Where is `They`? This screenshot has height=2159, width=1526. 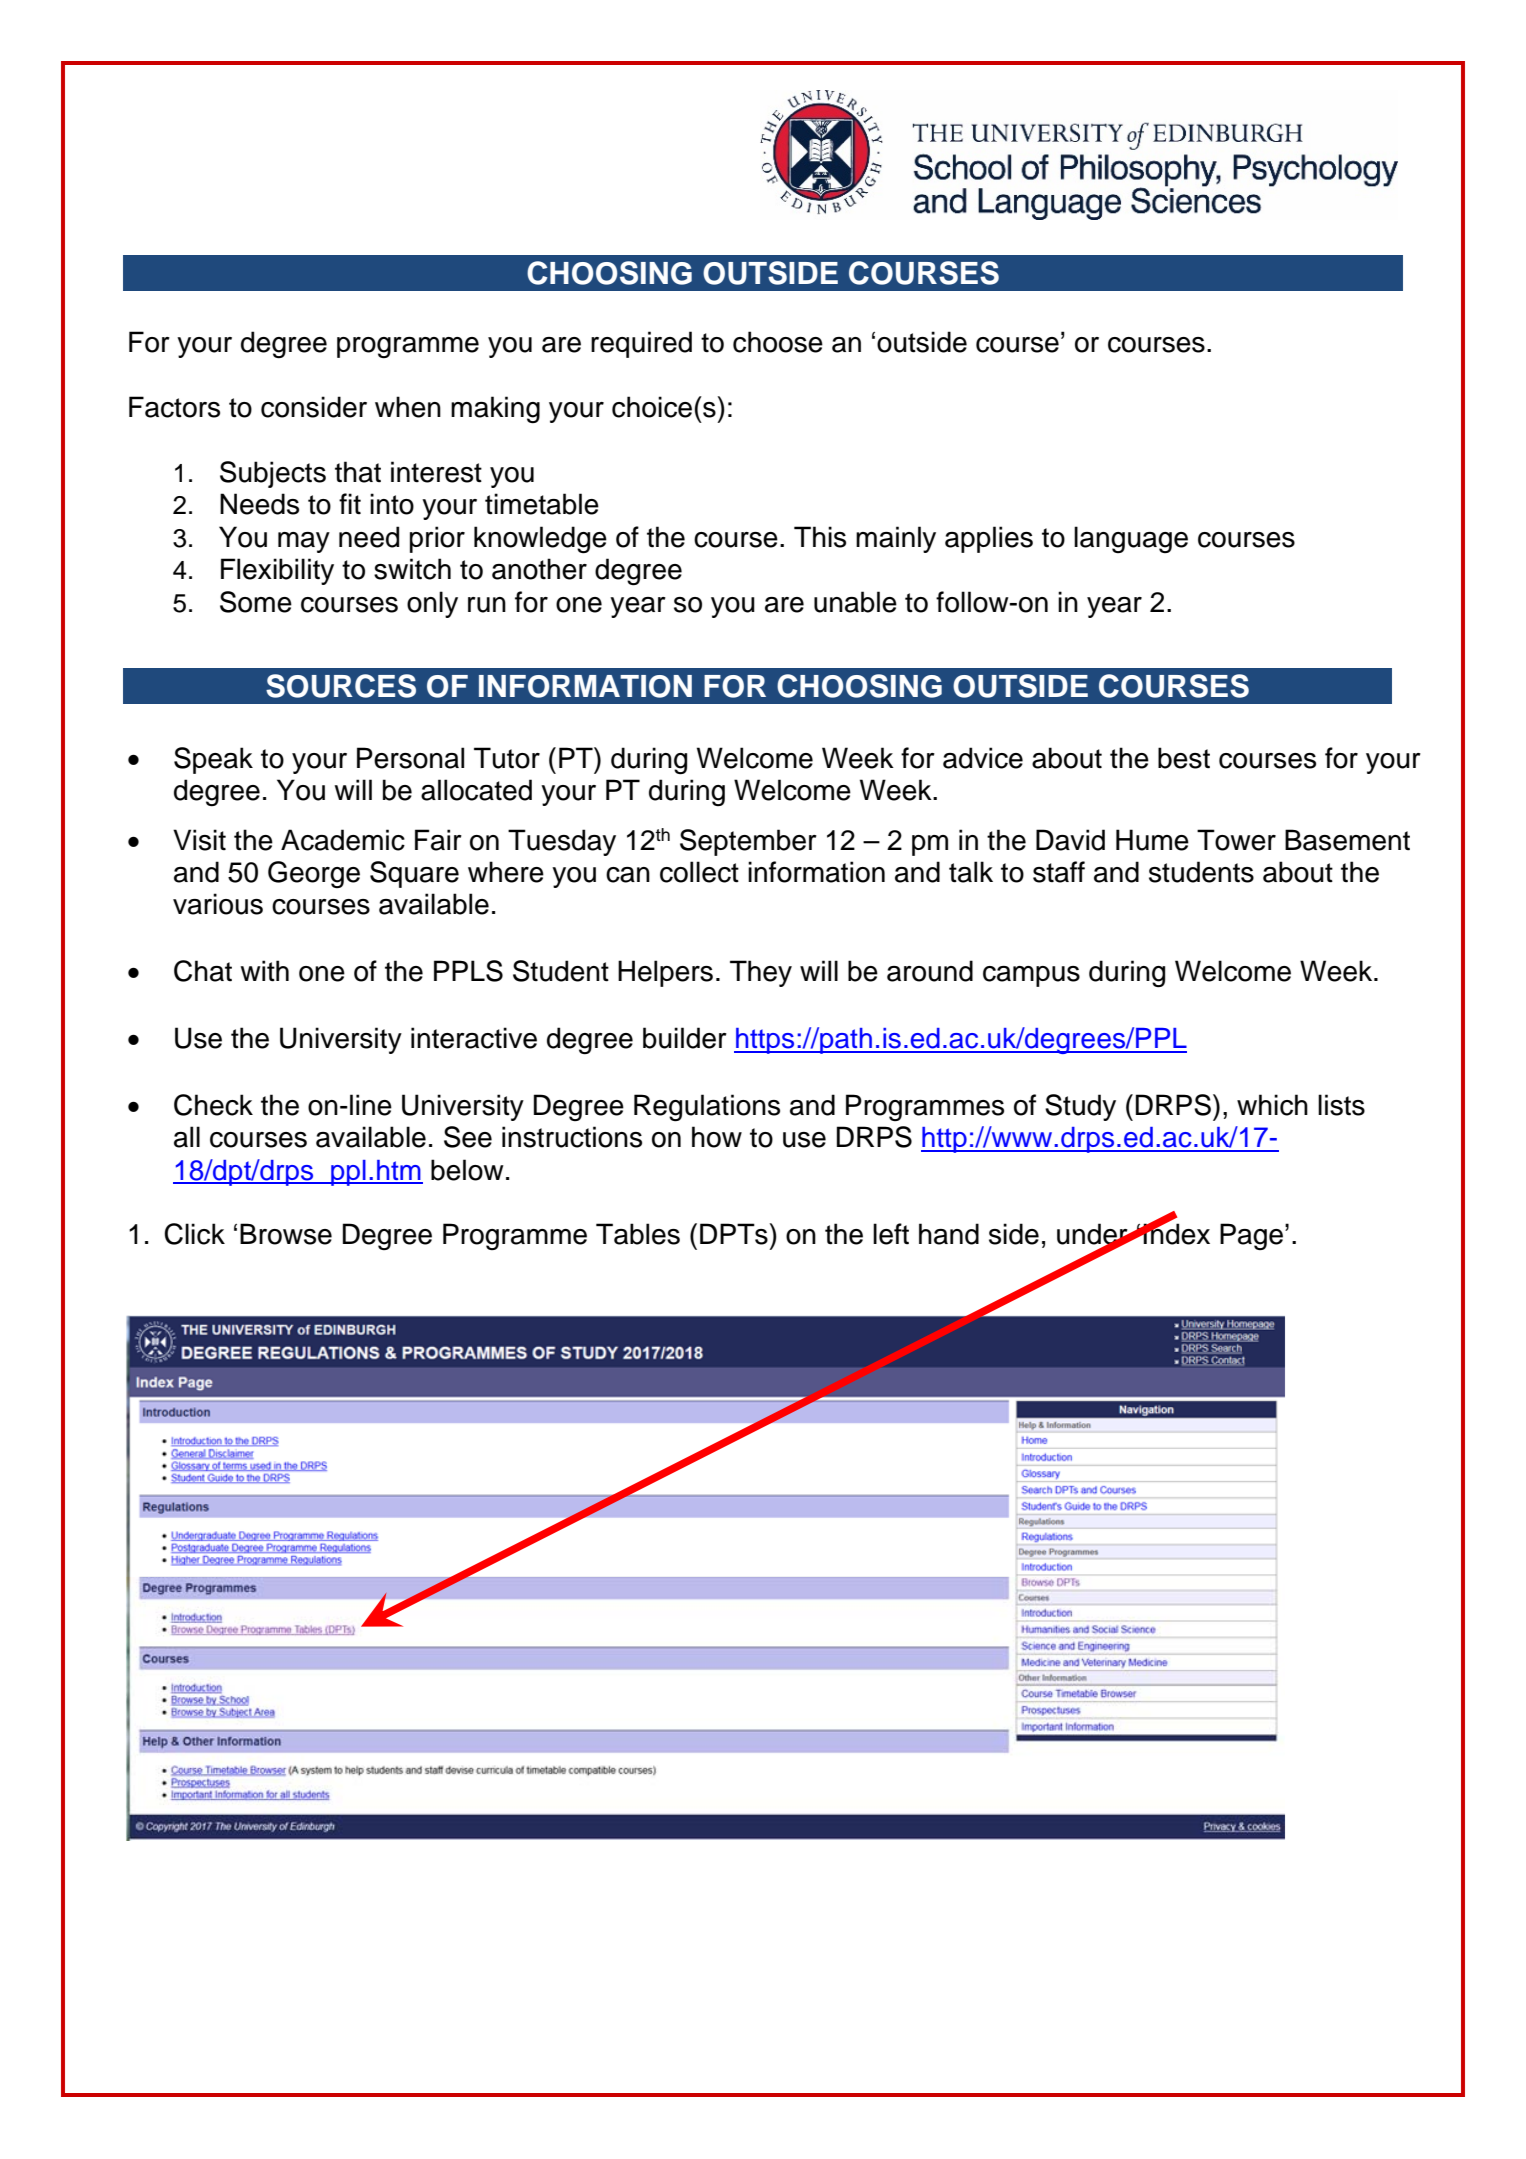 They is located at coordinates (761, 973).
